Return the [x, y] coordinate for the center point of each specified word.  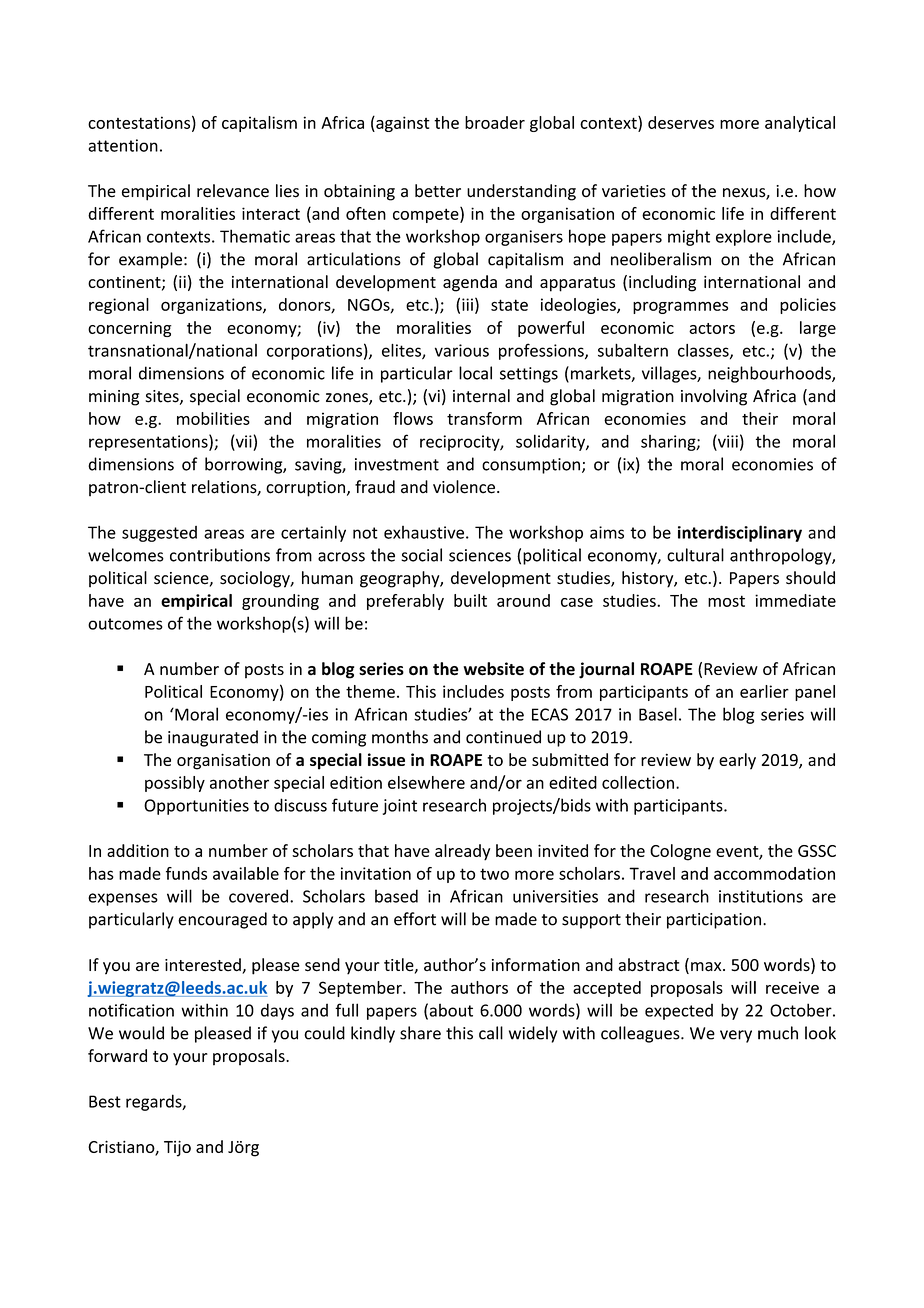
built [470, 600]
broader [495, 122]
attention [123, 145]
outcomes [125, 624]
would [141, 1033]
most [726, 601]
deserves [681, 122]
